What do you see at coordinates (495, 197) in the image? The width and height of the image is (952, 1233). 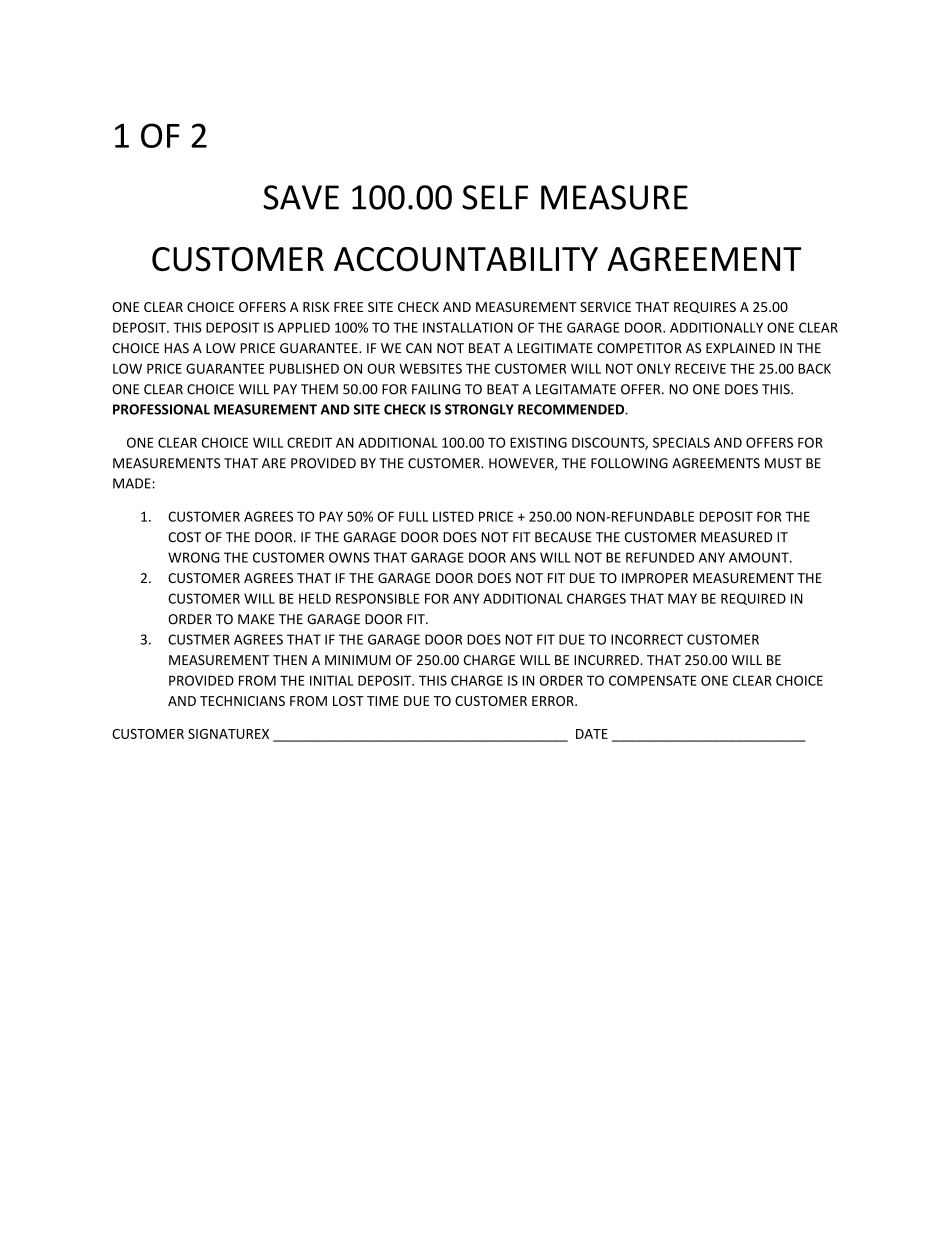 I see `SELF` at bounding box center [495, 197].
